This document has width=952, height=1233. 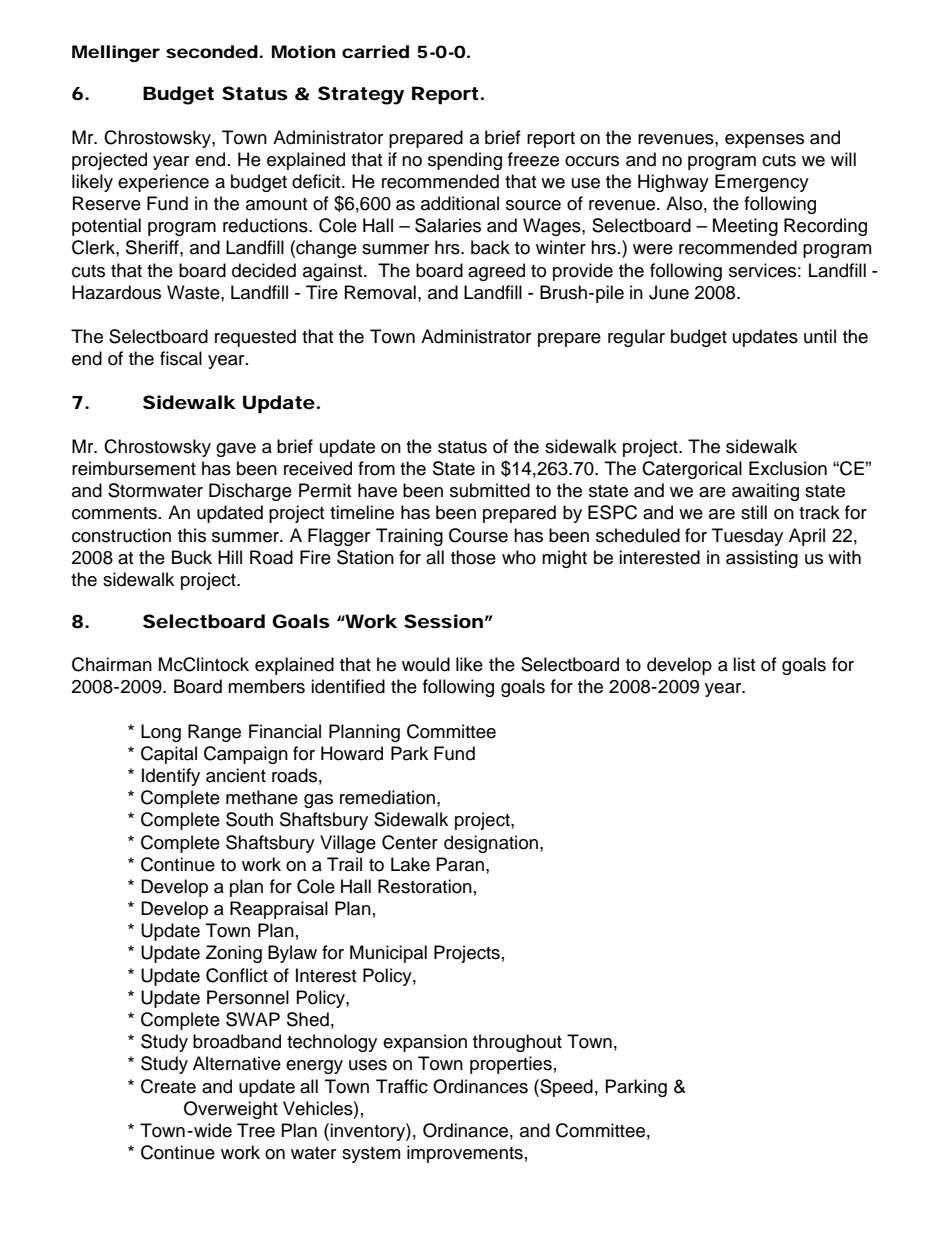 What do you see at coordinates (764, 141) in the document?
I see `expenses` at bounding box center [764, 141].
